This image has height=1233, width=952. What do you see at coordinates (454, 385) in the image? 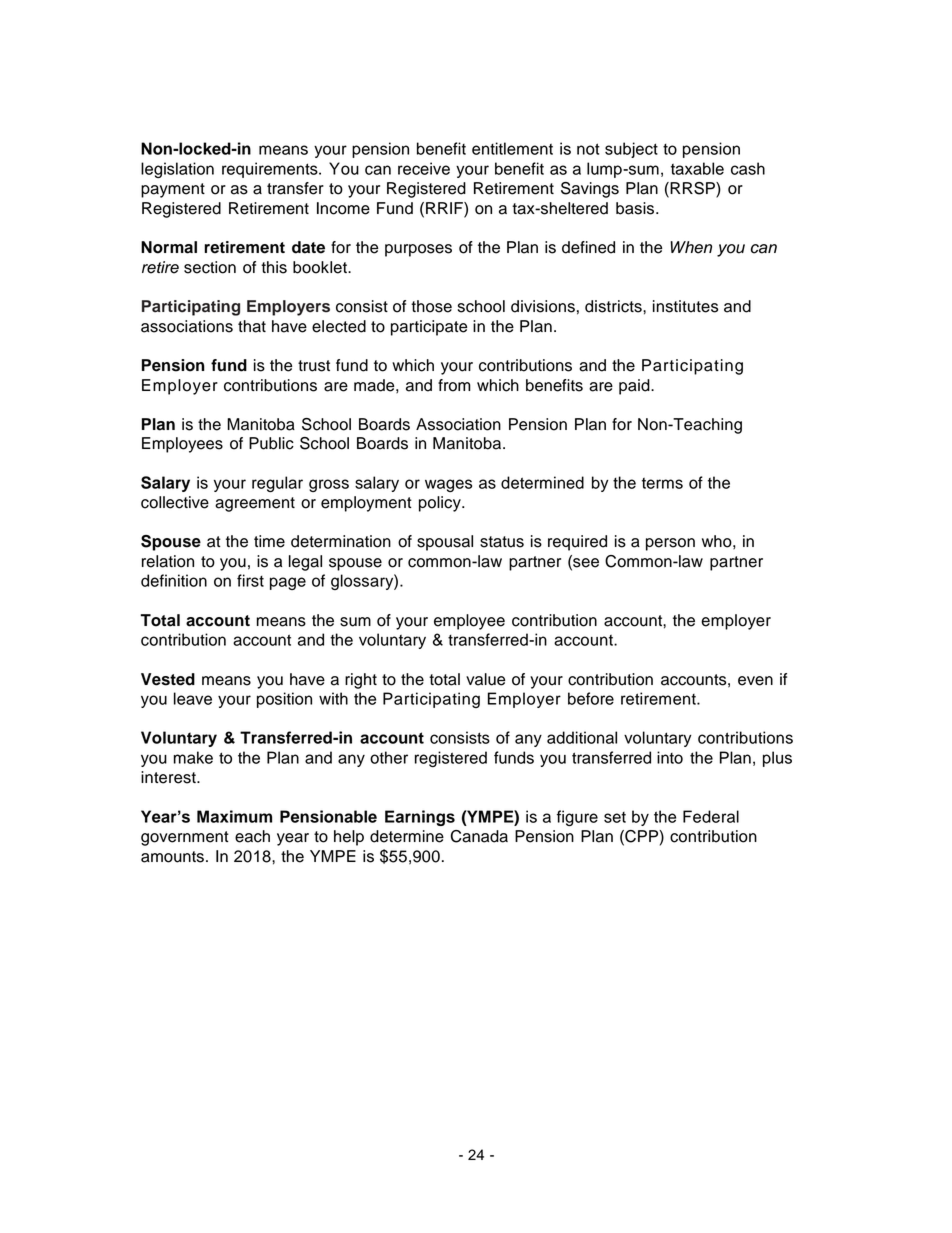
I see `from` at bounding box center [454, 385].
